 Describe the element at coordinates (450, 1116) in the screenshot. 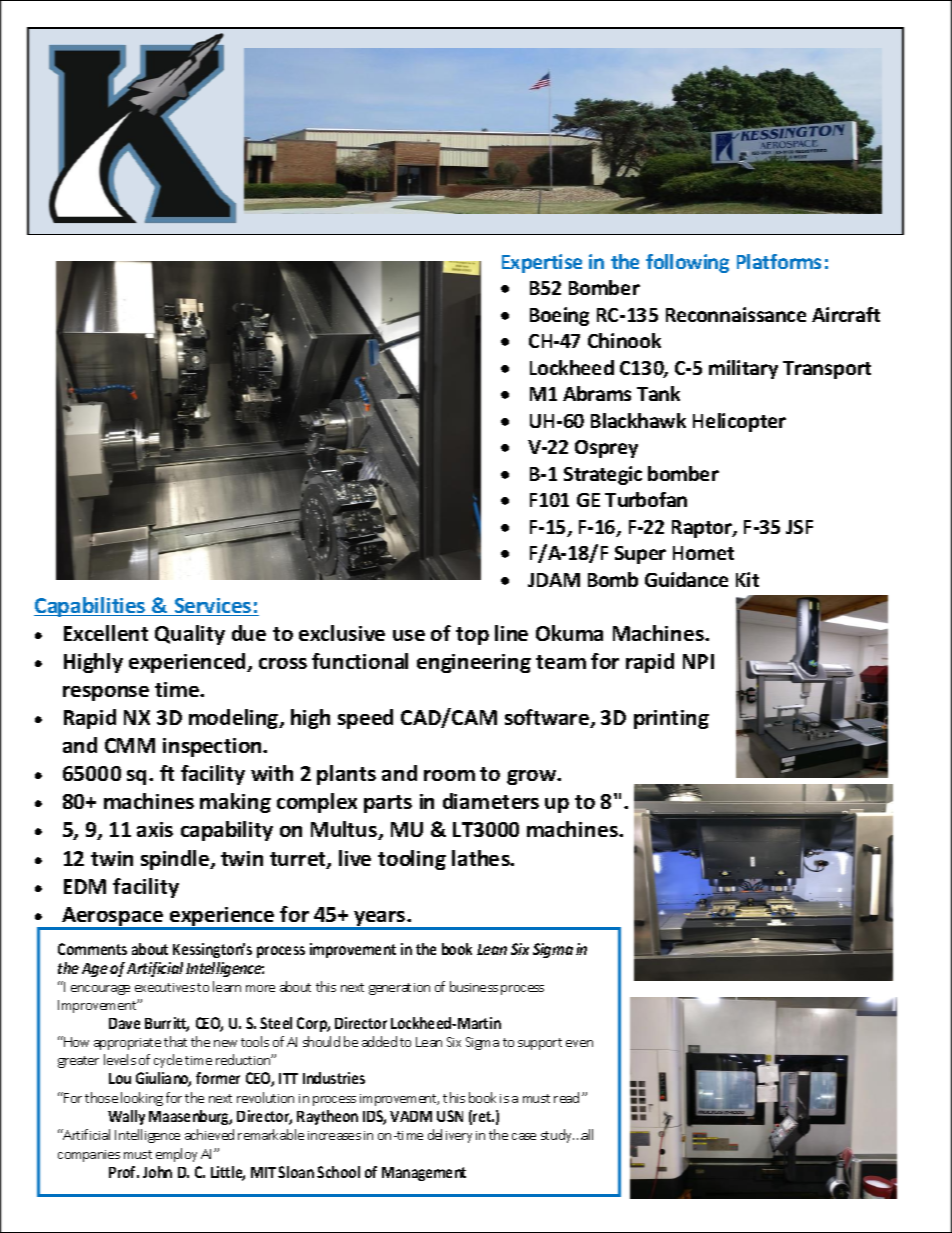

I see `USN` at that location.
